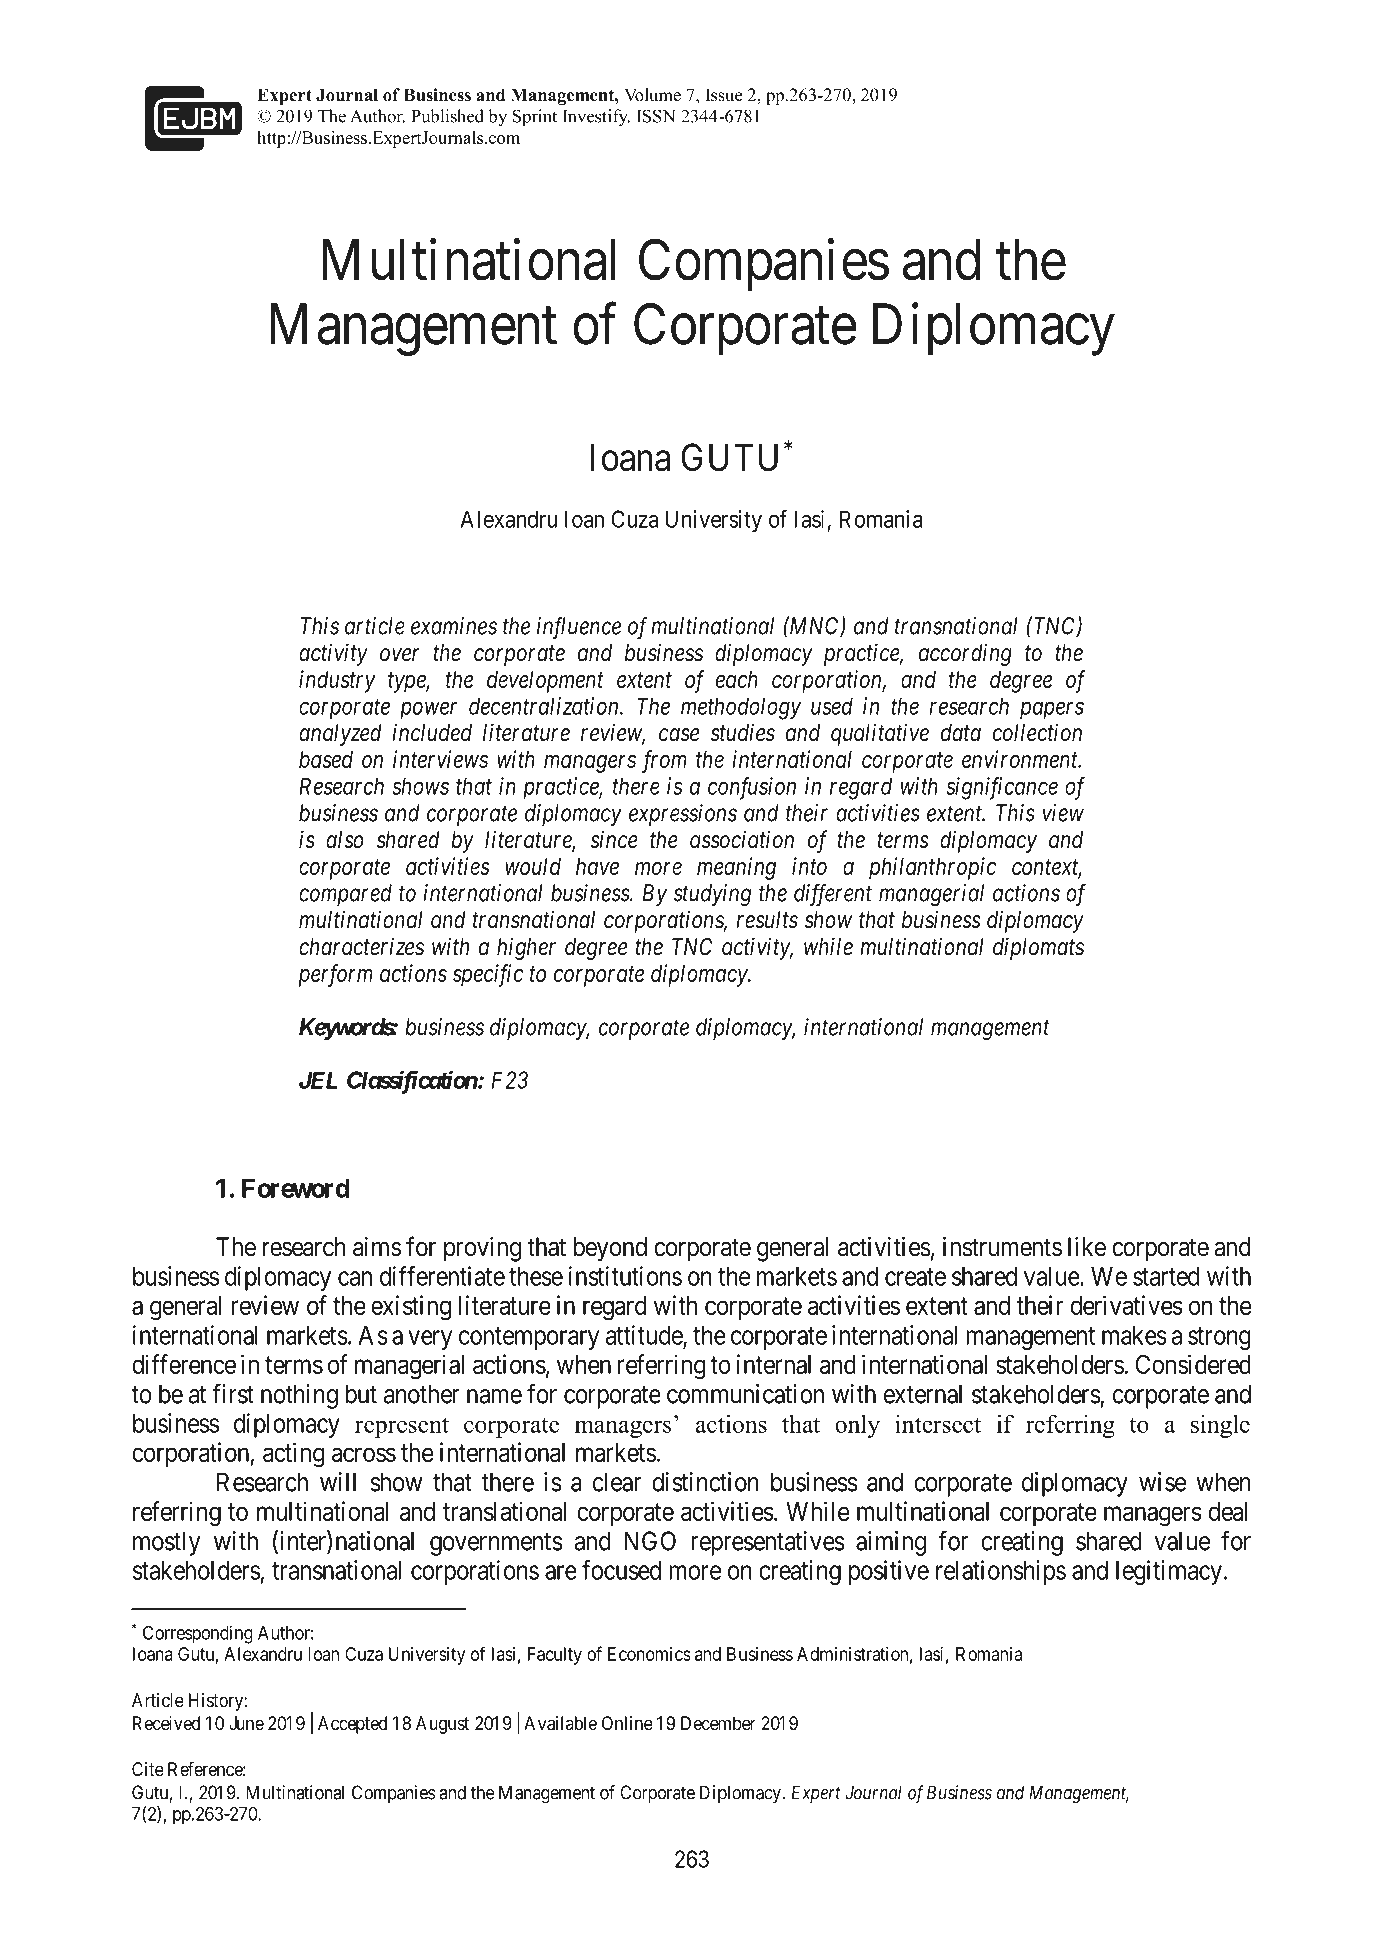  I want to click on studying, so click(713, 895).
